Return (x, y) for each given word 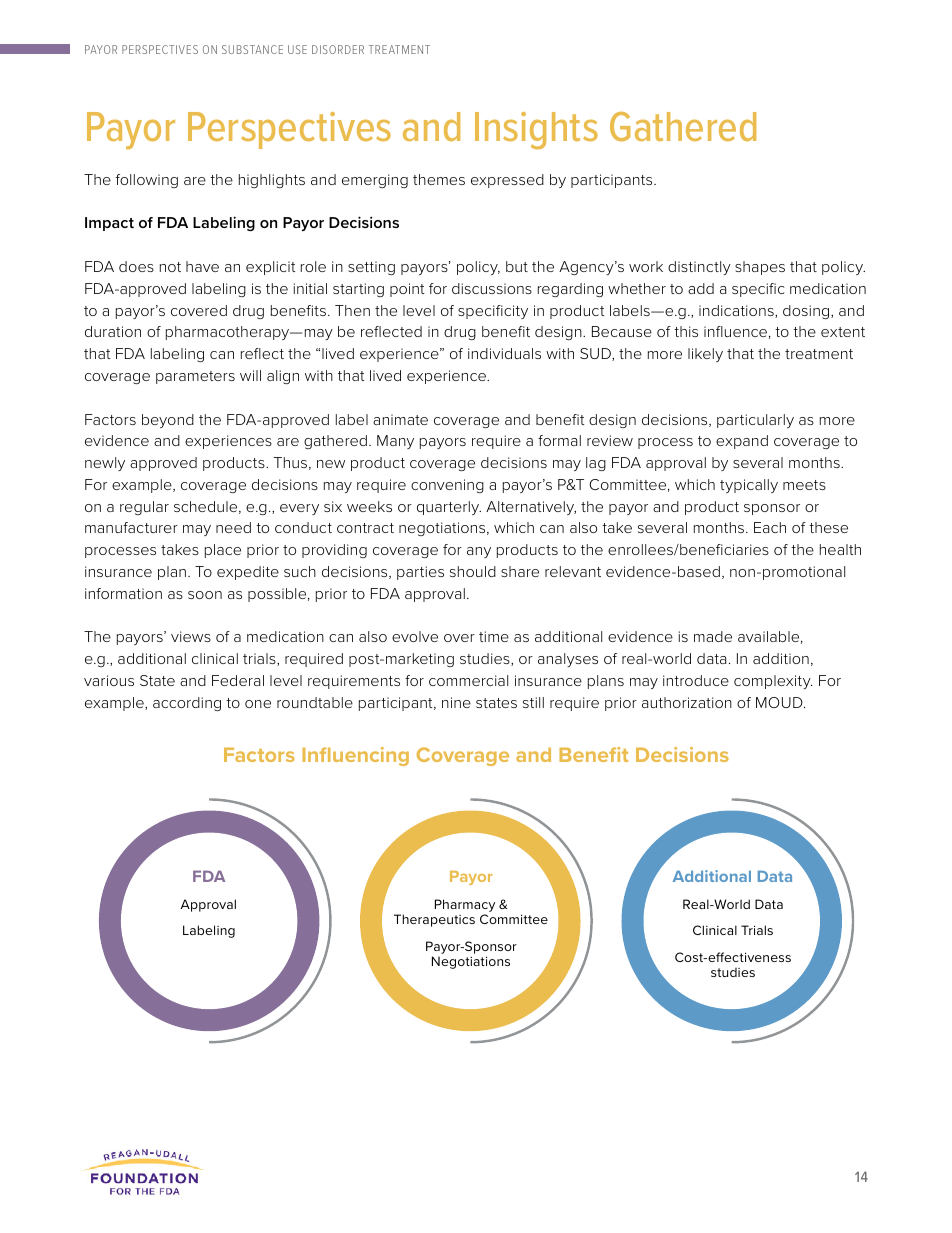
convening (447, 486)
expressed (507, 181)
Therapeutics (434, 920)
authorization (687, 702)
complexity (773, 682)
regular (144, 508)
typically (749, 486)
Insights (536, 130)
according (187, 704)
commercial (468, 680)
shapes (760, 268)
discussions (492, 288)
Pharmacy (465, 905)
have (202, 266)
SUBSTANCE (252, 49)
